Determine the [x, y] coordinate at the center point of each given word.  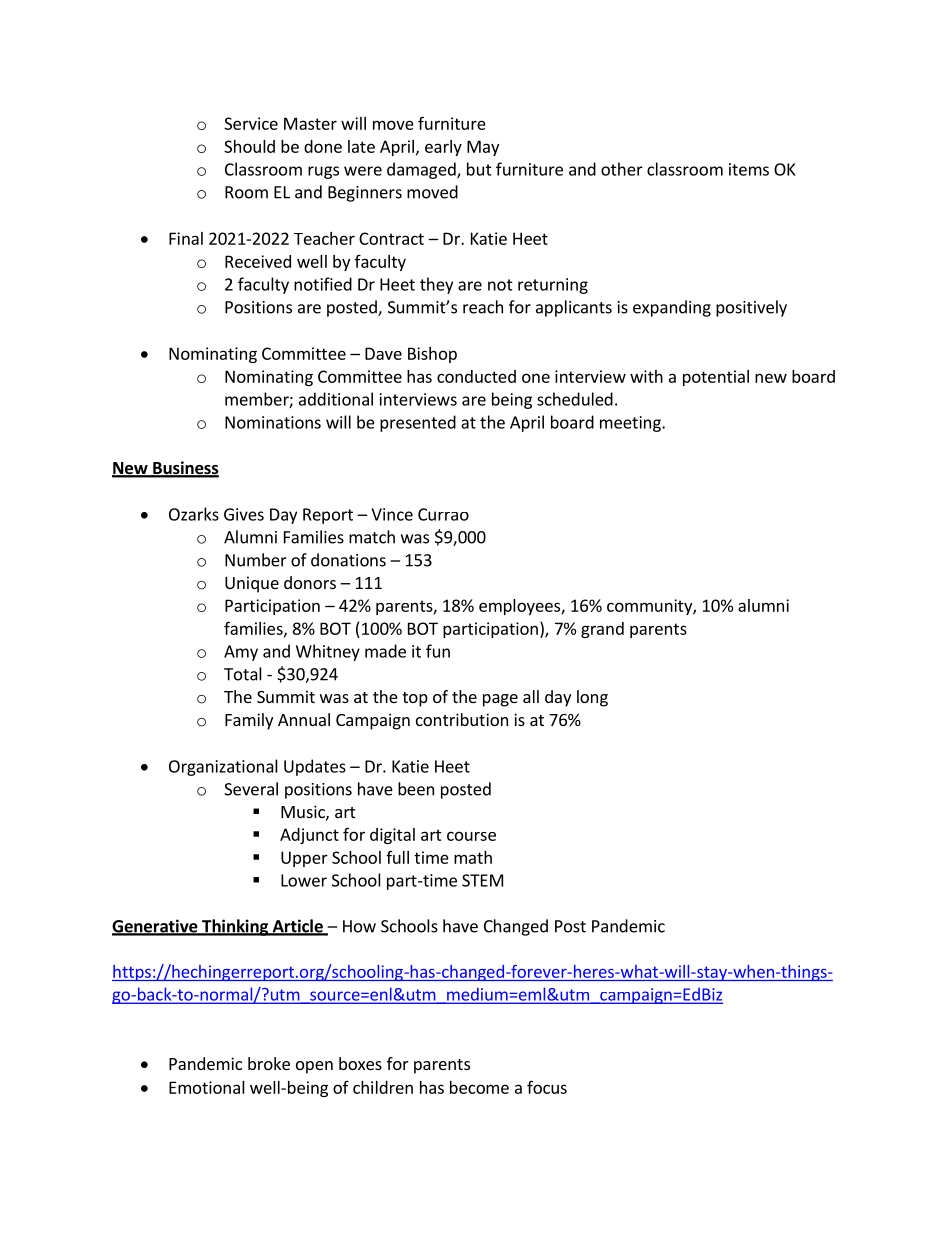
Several [251, 789]
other [622, 169]
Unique [252, 584]
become [479, 1087]
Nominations [273, 422]
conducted [476, 376]
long [592, 698]
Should [249, 146]
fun [438, 651]
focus [547, 1087]
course [471, 836]
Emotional [207, 1087]
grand [602, 630]
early [443, 148]
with [646, 376]
